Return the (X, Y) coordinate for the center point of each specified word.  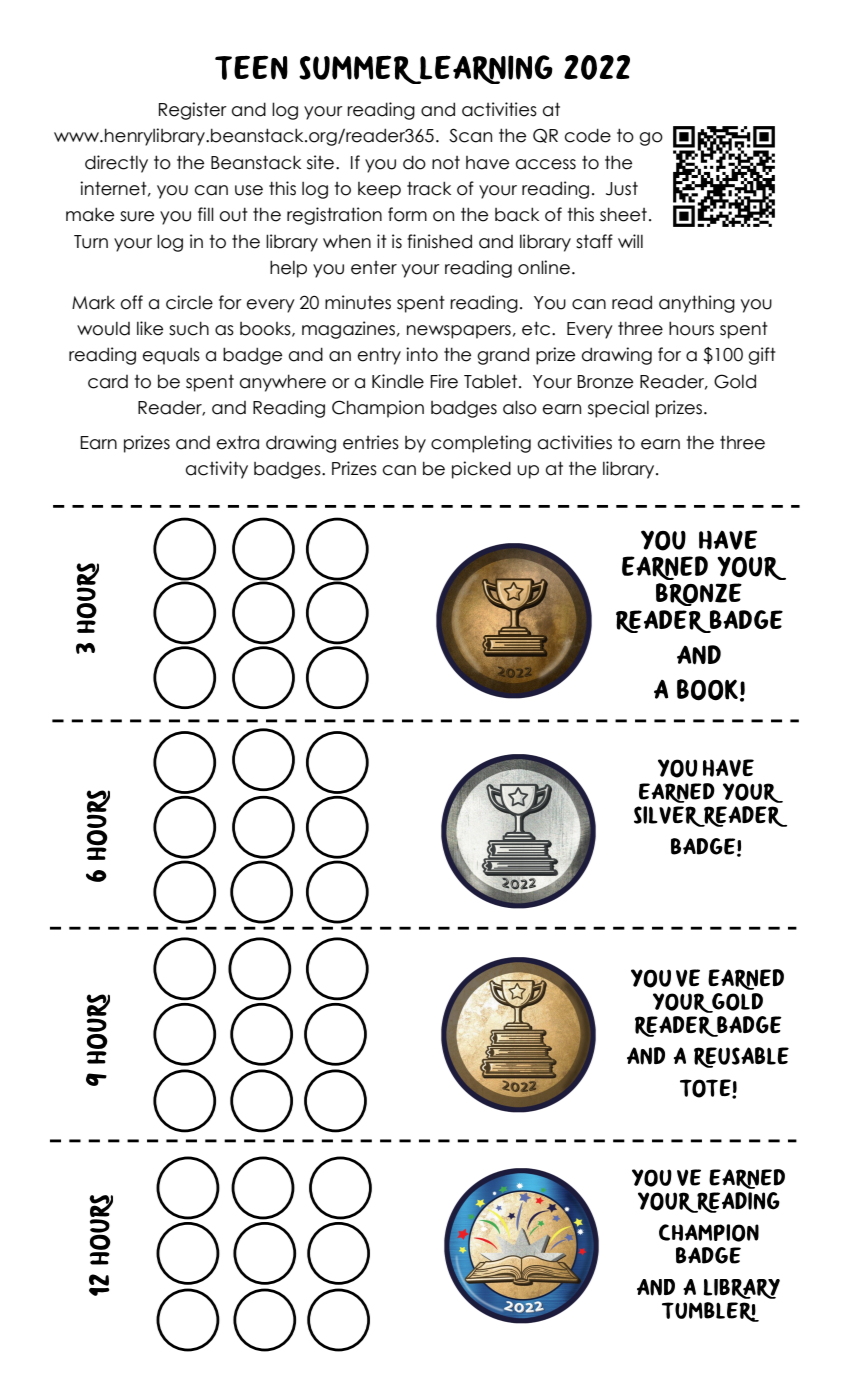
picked (481, 470)
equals (171, 356)
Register (193, 111)
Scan (470, 135)
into (422, 354)
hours (691, 328)
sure (137, 216)
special (618, 409)
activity (217, 470)
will (630, 241)
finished (439, 241)
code (588, 135)
